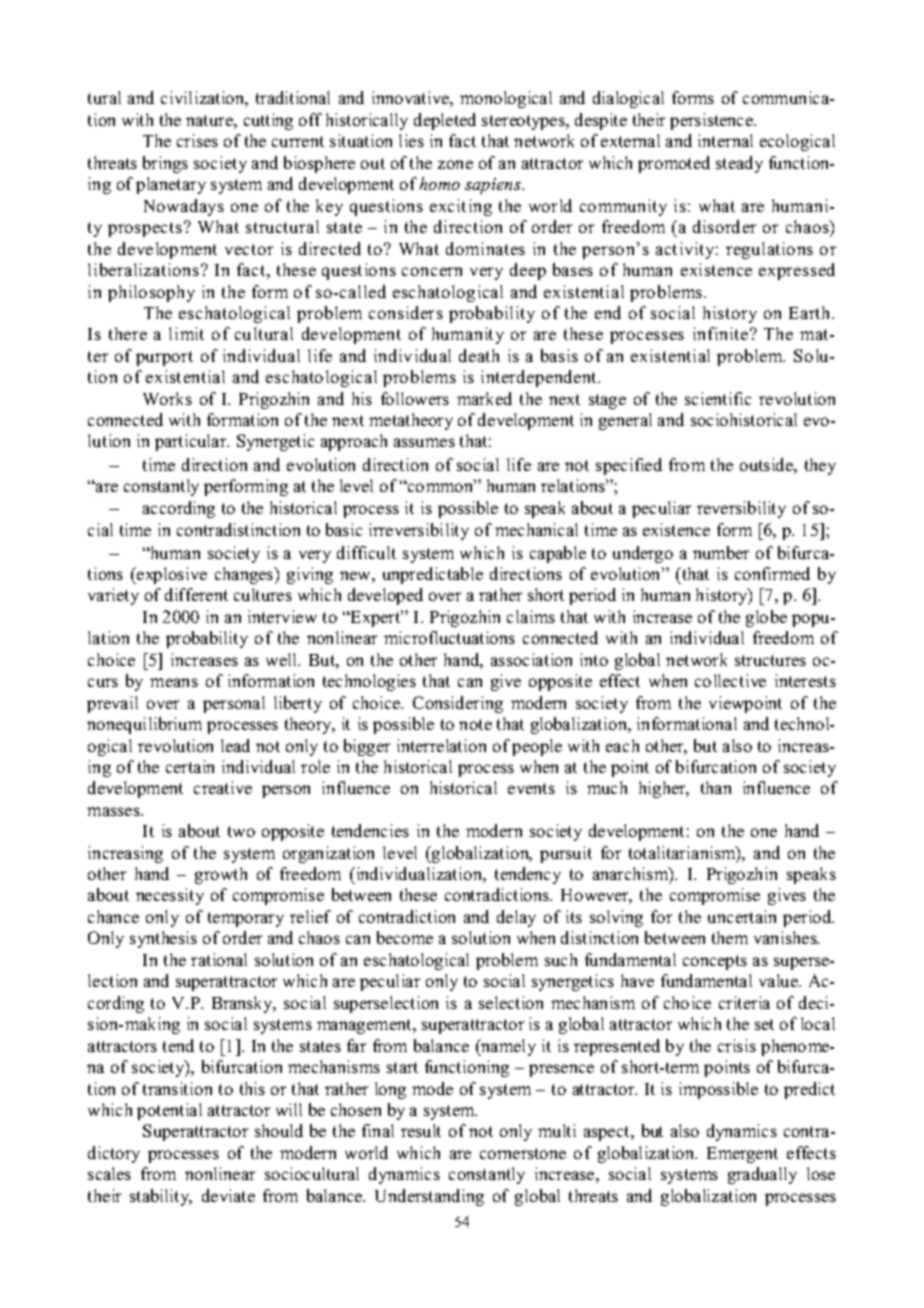  What do you see at coordinates (429, 1197) in the page?
I see `Understanding` at bounding box center [429, 1197].
